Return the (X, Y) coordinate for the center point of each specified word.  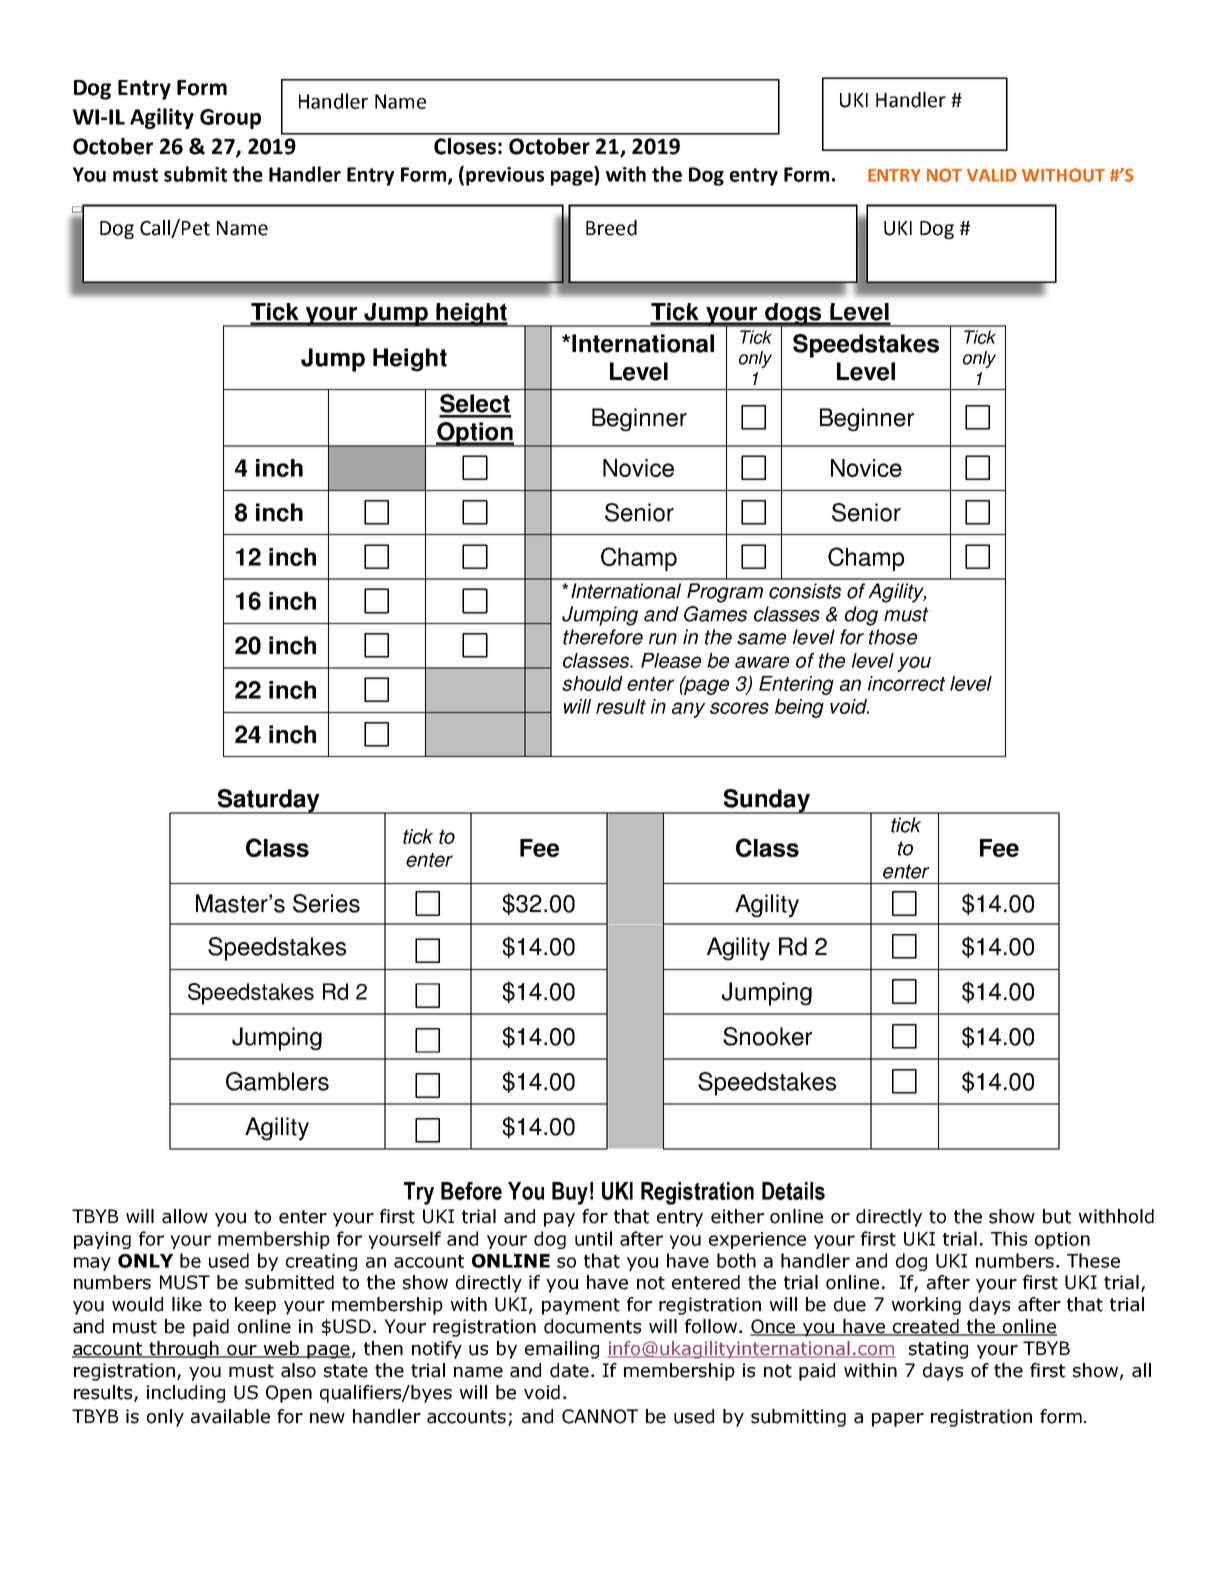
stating (938, 1350)
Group (230, 119)
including (186, 1394)
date (569, 1370)
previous (505, 176)
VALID (992, 175)
